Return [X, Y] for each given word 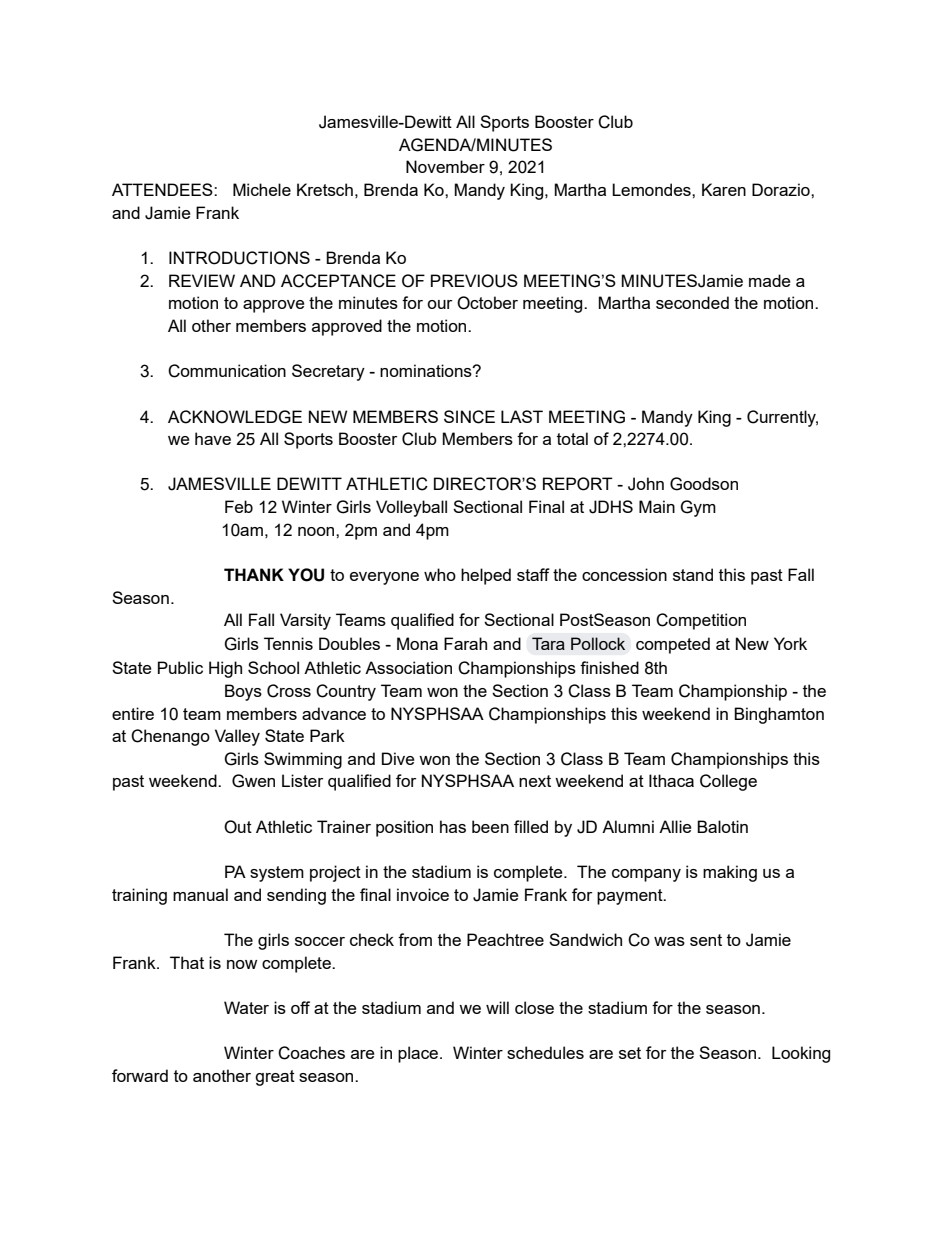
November [445, 166]
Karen [724, 189]
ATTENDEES [163, 189]
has [453, 826]
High [225, 669]
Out [238, 827]
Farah [465, 643]
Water [246, 1007]
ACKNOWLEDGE [235, 417]
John [646, 484]
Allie [675, 826]
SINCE [469, 417]
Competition [701, 621]
